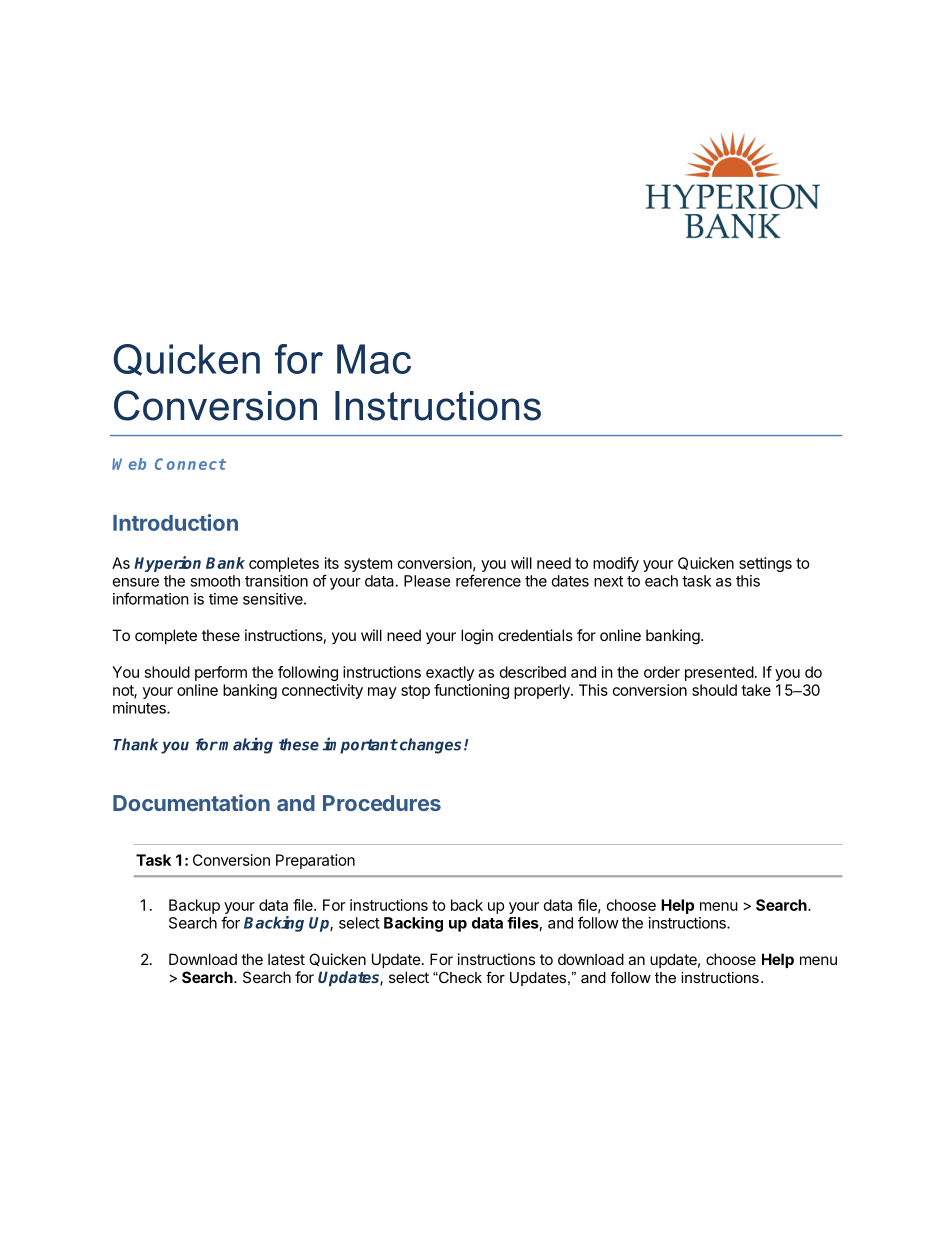 The image size is (952, 1233). Describe the element at coordinates (368, 565) in the screenshot. I see `system` at that location.
